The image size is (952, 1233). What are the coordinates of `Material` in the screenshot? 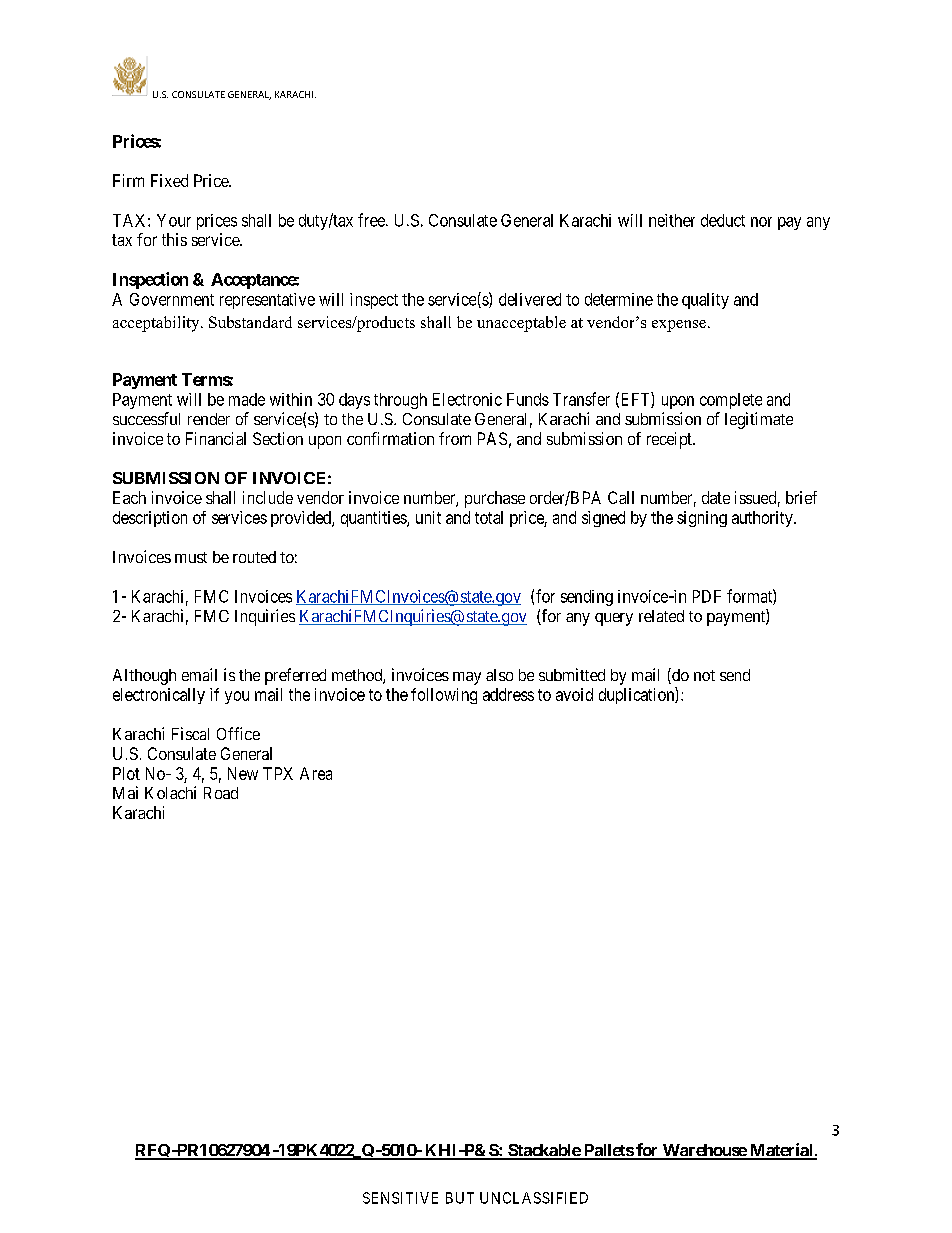 It's located at (781, 1151).
